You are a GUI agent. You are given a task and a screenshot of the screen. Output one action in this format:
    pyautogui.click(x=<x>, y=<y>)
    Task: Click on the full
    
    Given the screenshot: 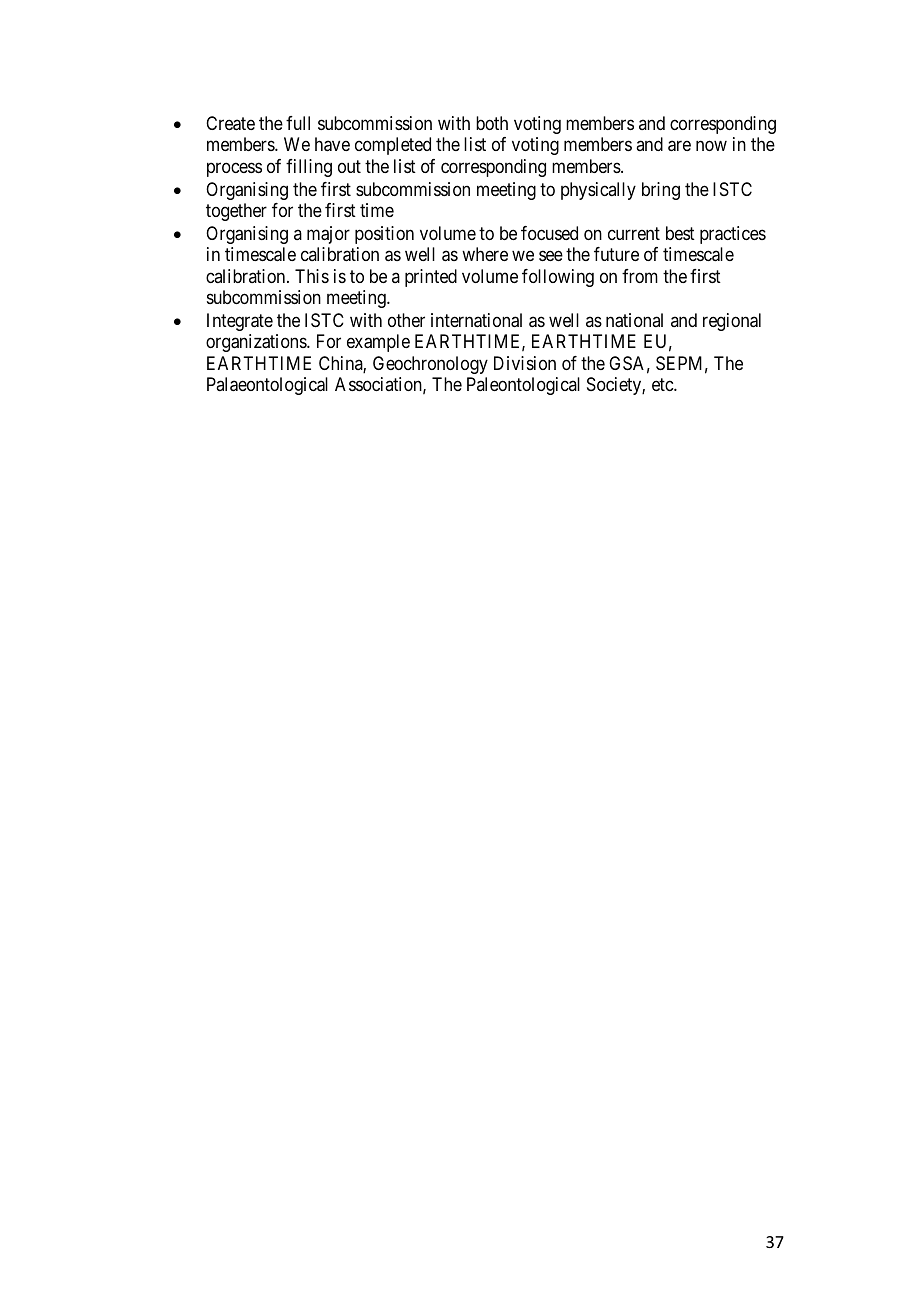 What is the action you would take?
    pyautogui.click(x=298, y=123)
